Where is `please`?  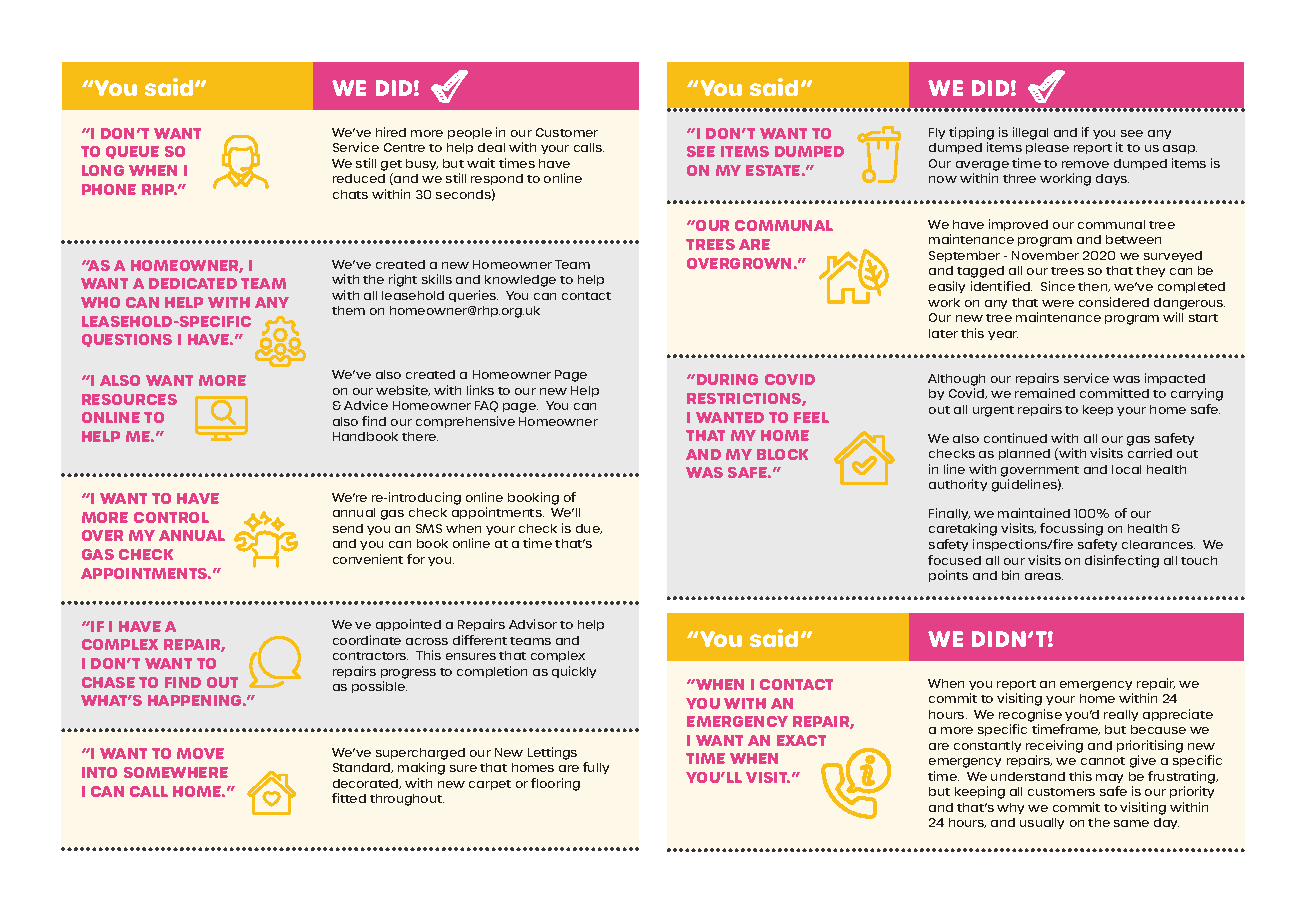 please is located at coordinates (1047, 148).
